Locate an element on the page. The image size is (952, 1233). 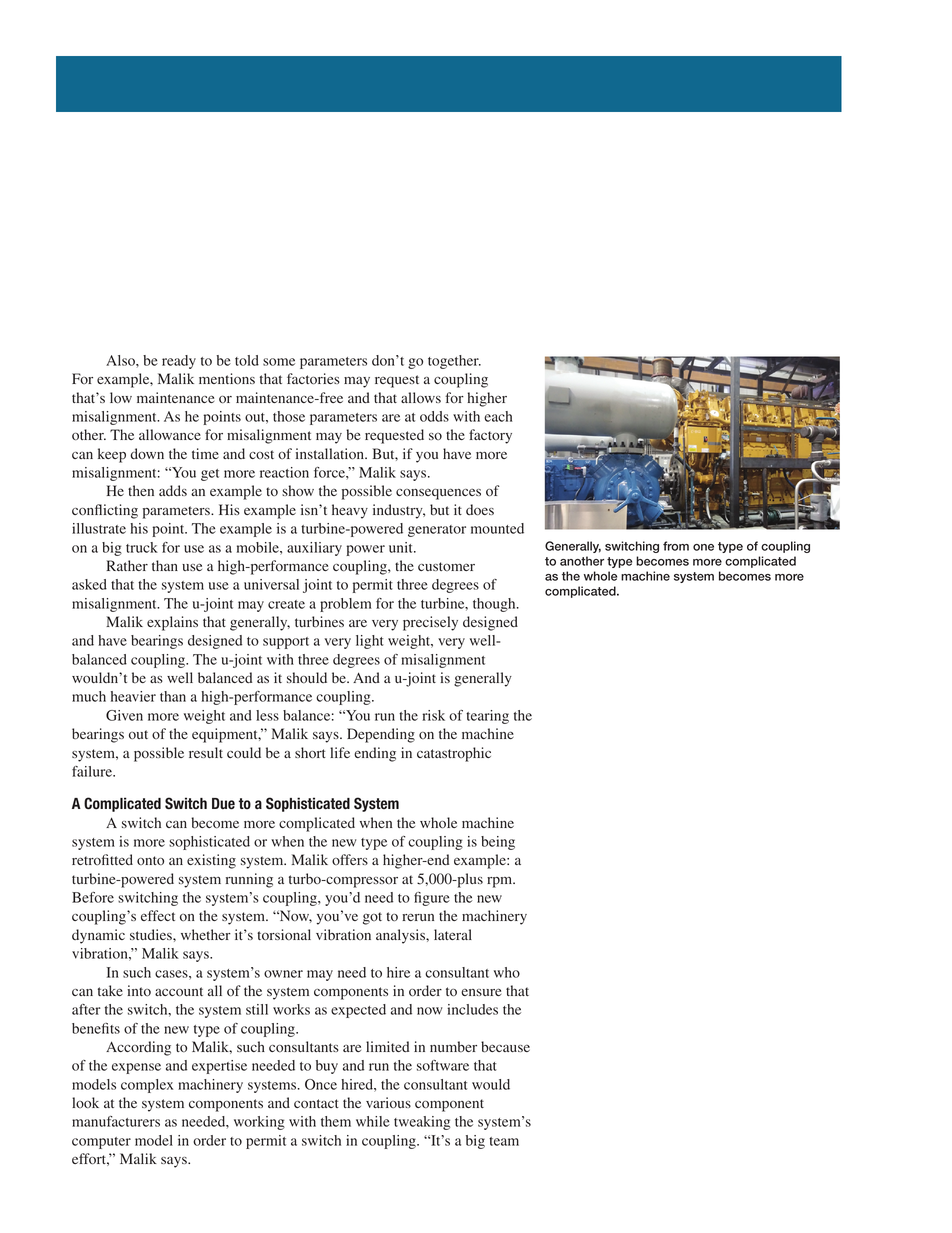
while is located at coordinates (373, 1121).
